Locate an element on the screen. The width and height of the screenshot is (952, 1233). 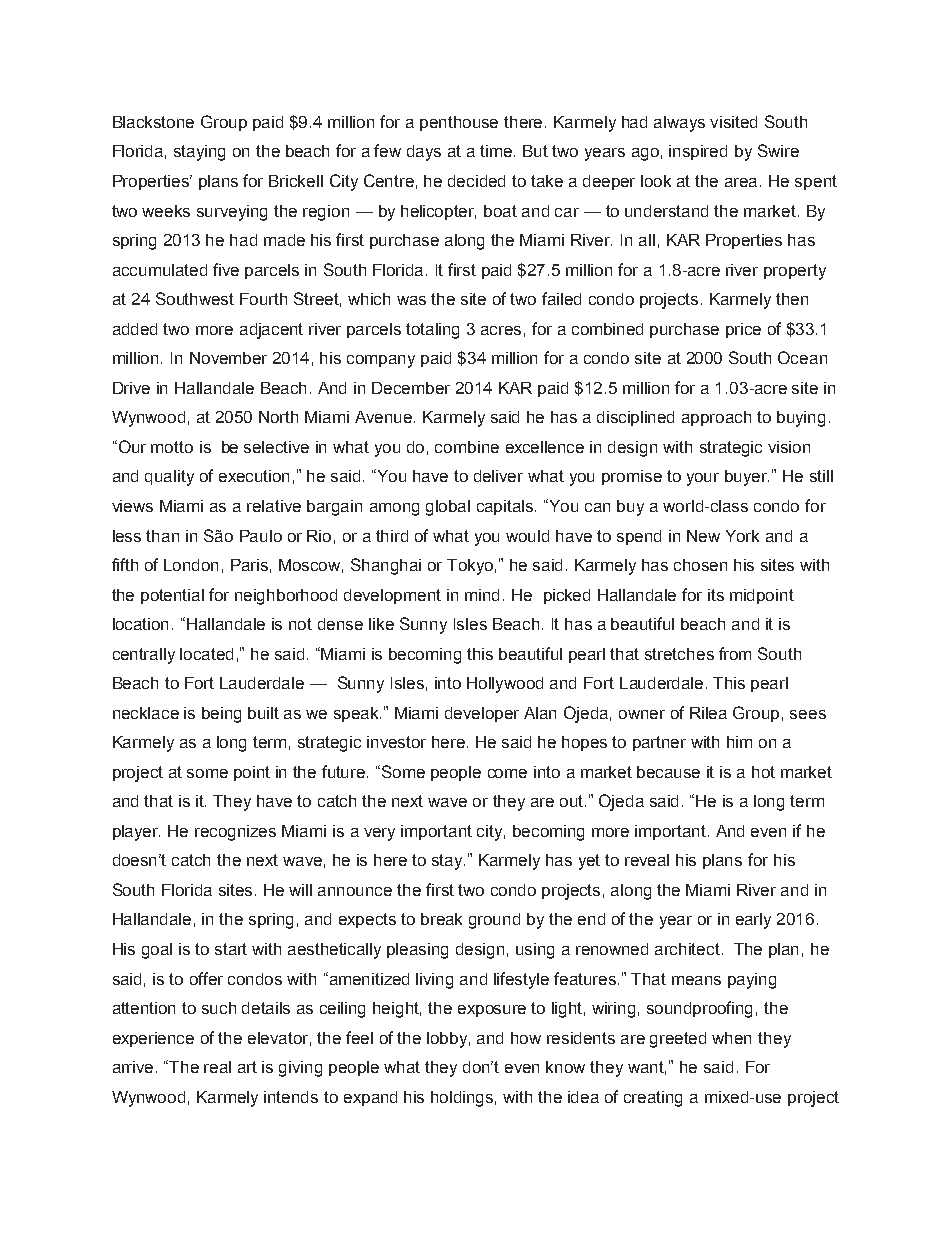
recognizes is located at coordinates (235, 833).
